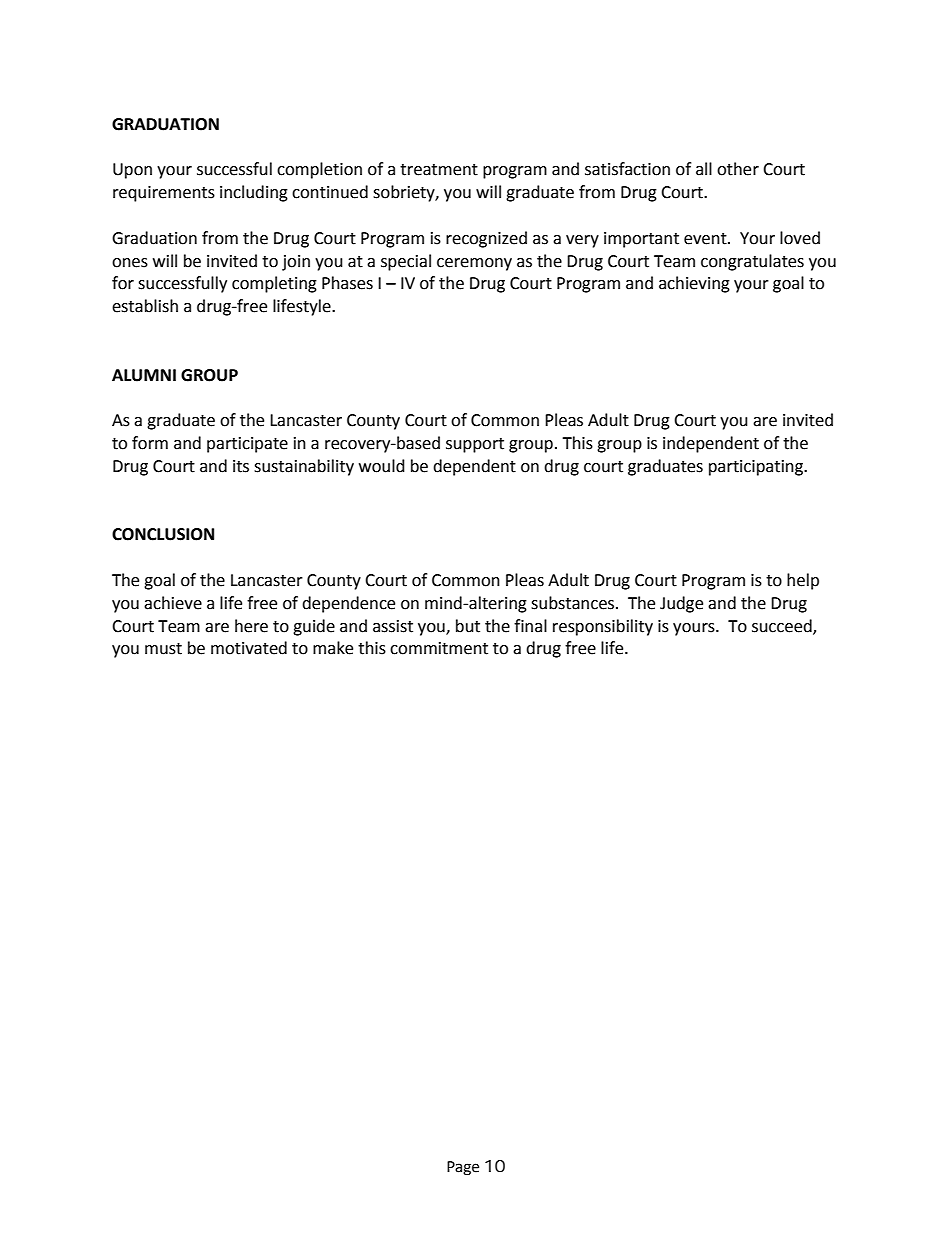 Image resolution: width=952 pixels, height=1233 pixels. I want to click on Page, so click(463, 1168).
